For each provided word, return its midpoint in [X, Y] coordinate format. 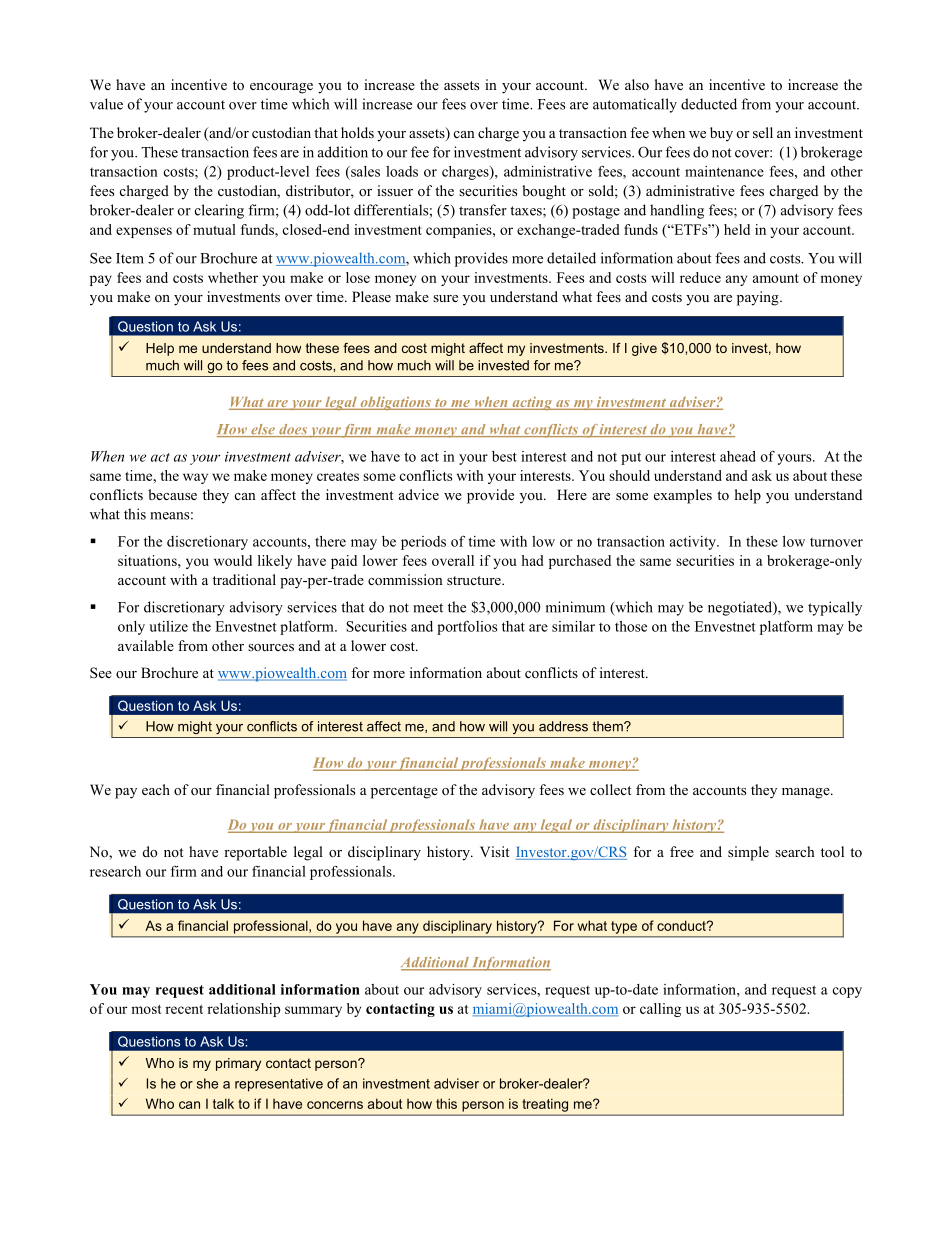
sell [763, 132]
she [207, 1083]
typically [835, 608]
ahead [738, 456]
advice [419, 494]
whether [233, 277]
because [172, 494]
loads [402, 171]
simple [748, 853]
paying [759, 298]
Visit [495, 851]
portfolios [467, 628]
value [106, 104]
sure [445, 298]
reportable [255, 853]
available [146, 645]
